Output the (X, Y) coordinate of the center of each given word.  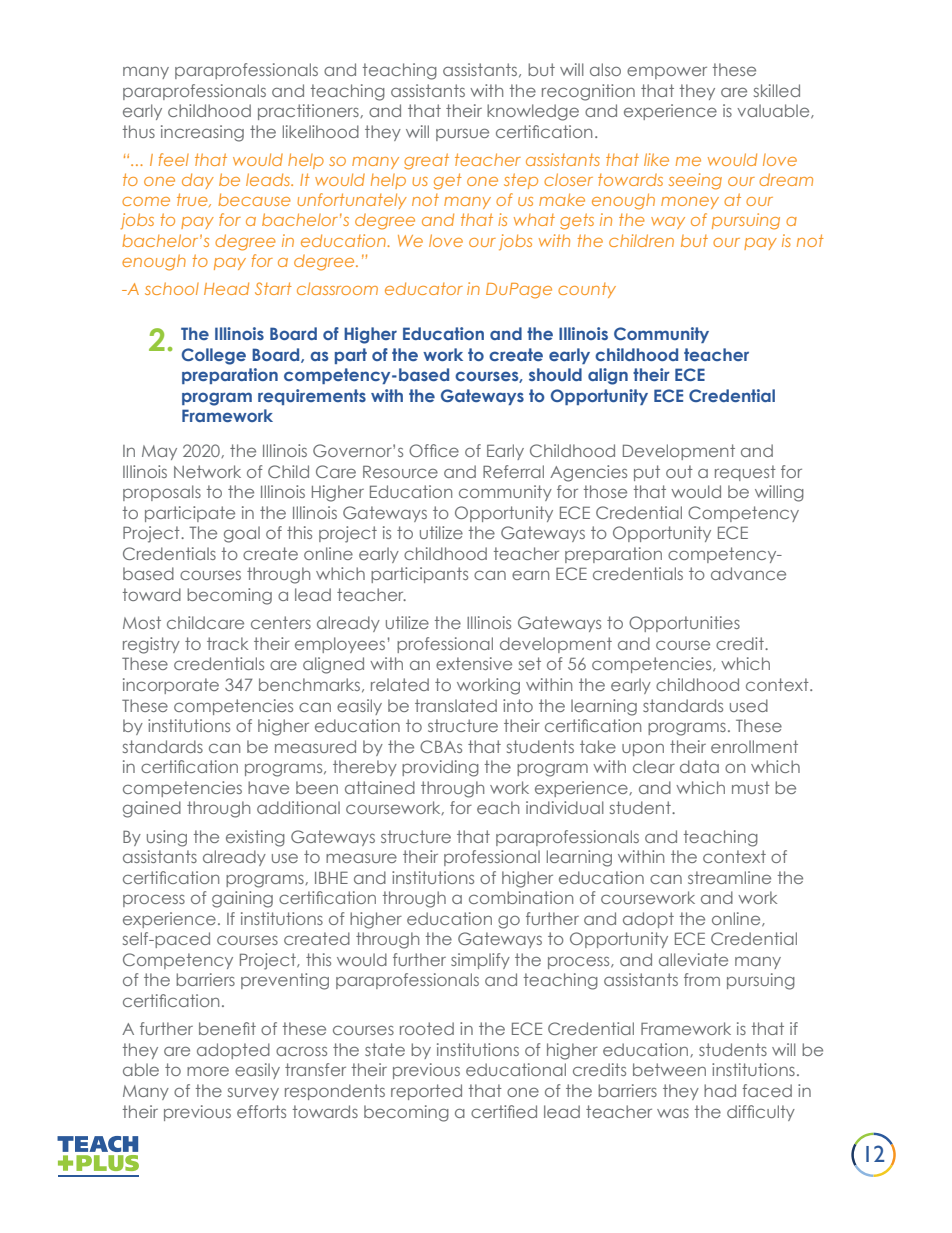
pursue (462, 134)
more (208, 1071)
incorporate (171, 686)
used (749, 705)
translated (456, 705)
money (690, 203)
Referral (513, 471)
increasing (202, 133)
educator (424, 288)
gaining (242, 899)
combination (521, 897)
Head (226, 288)
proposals (162, 493)
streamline (729, 877)
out (679, 471)
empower (667, 72)
